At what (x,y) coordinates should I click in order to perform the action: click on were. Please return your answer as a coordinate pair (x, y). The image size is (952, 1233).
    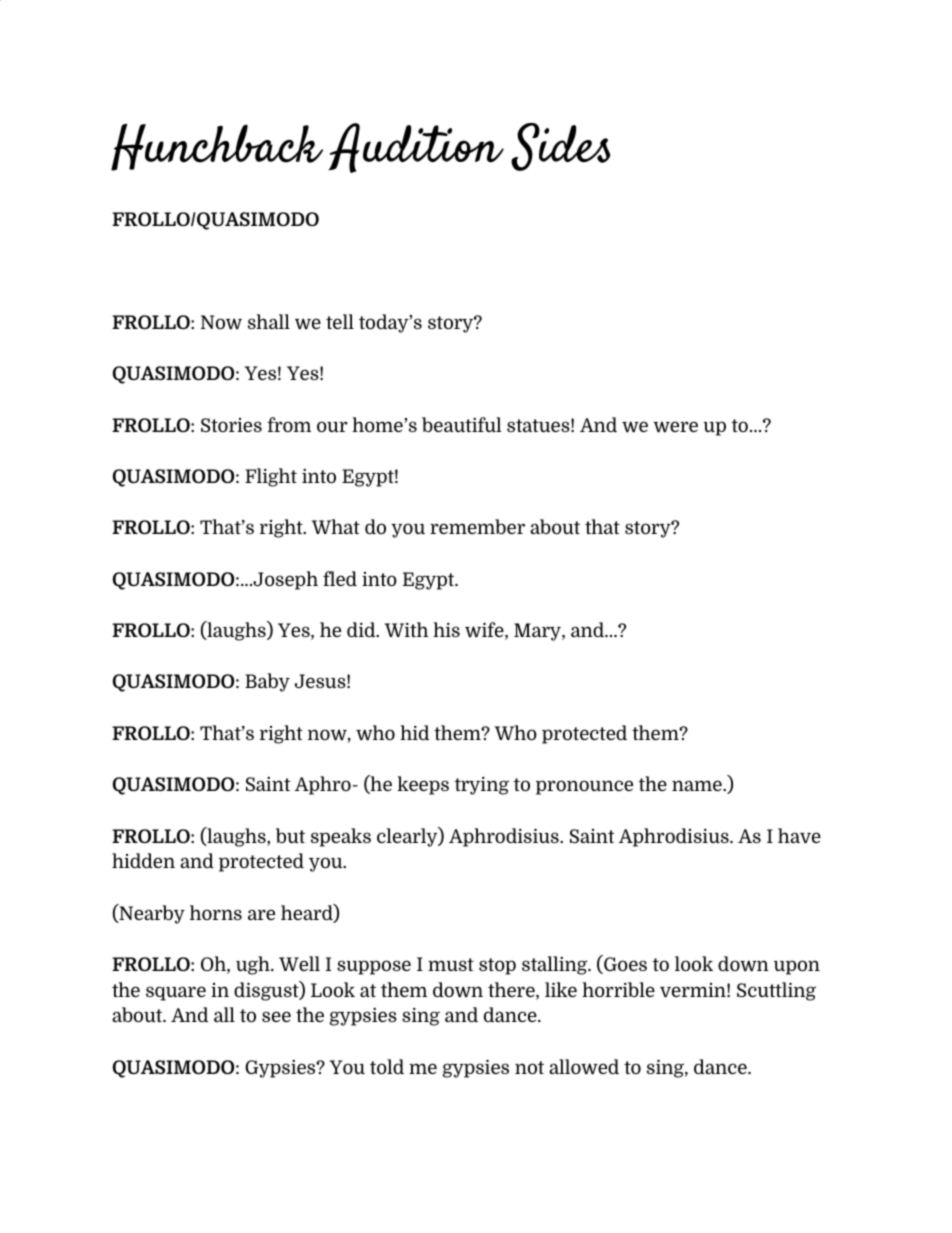
    Looking at the image, I should click on (676, 426).
